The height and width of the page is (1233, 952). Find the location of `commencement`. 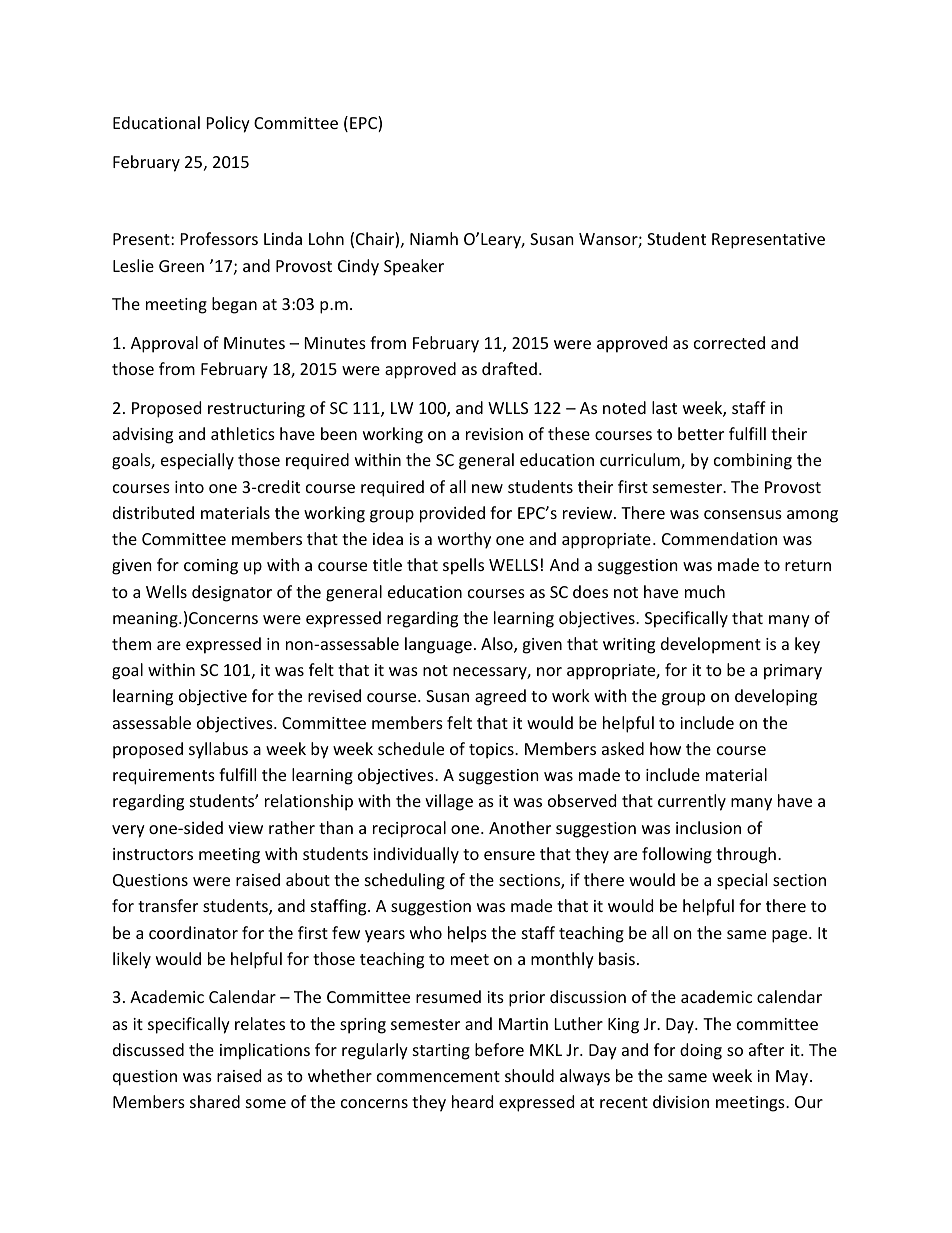

commencement is located at coordinates (438, 1076).
